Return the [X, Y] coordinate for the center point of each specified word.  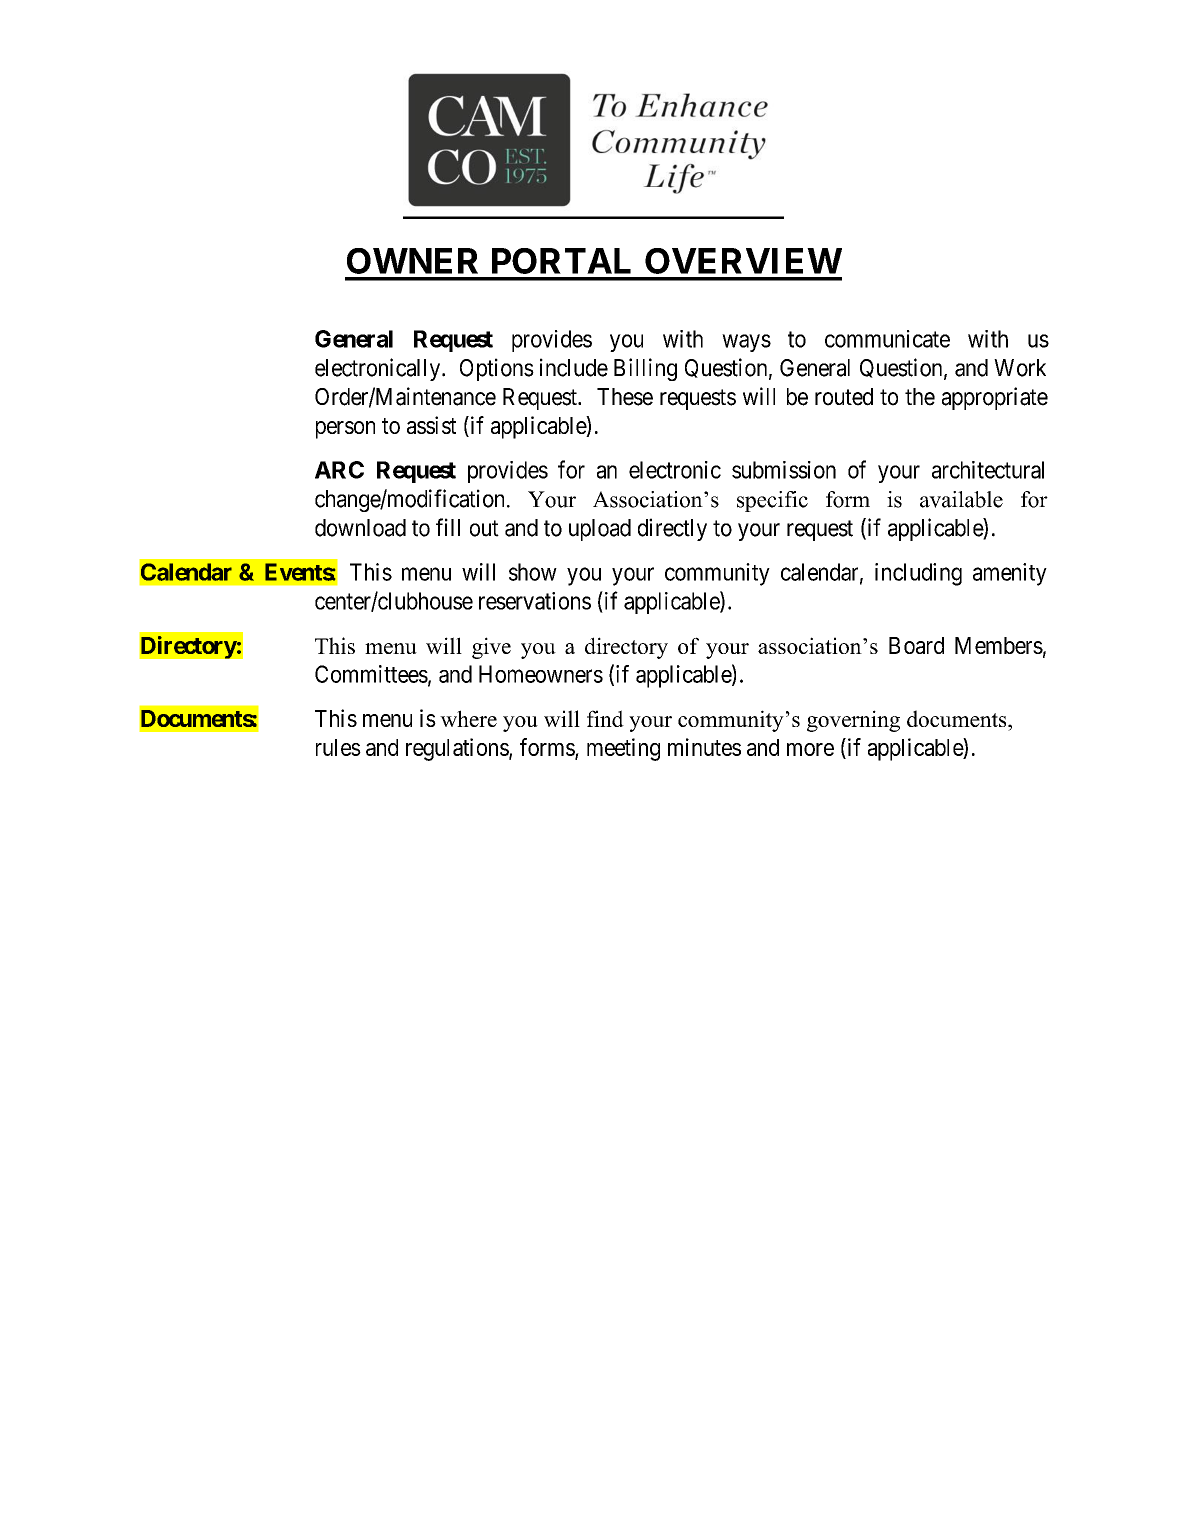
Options [497, 369]
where [468, 718]
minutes [704, 747]
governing [853, 721]
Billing [645, 369]
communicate [887, 339]
